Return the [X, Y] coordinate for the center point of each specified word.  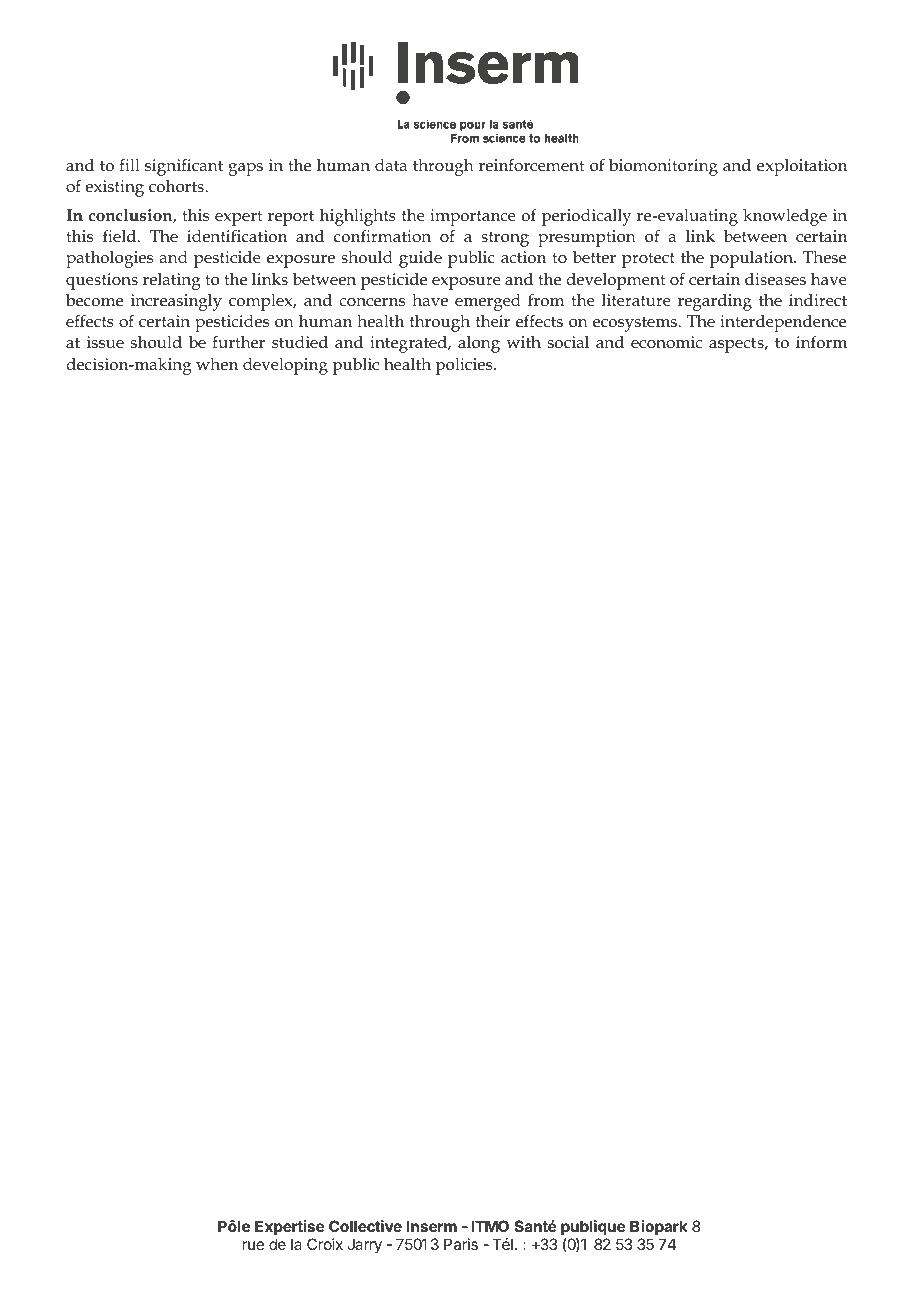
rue [253, 1245]
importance [473, 217]
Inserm [432, 1226]
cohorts [177, 186]
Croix [325, 1244]
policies [465, 366]
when [217, 364]
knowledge [785, 217]
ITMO [490, 1226]
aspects [737, 345]
